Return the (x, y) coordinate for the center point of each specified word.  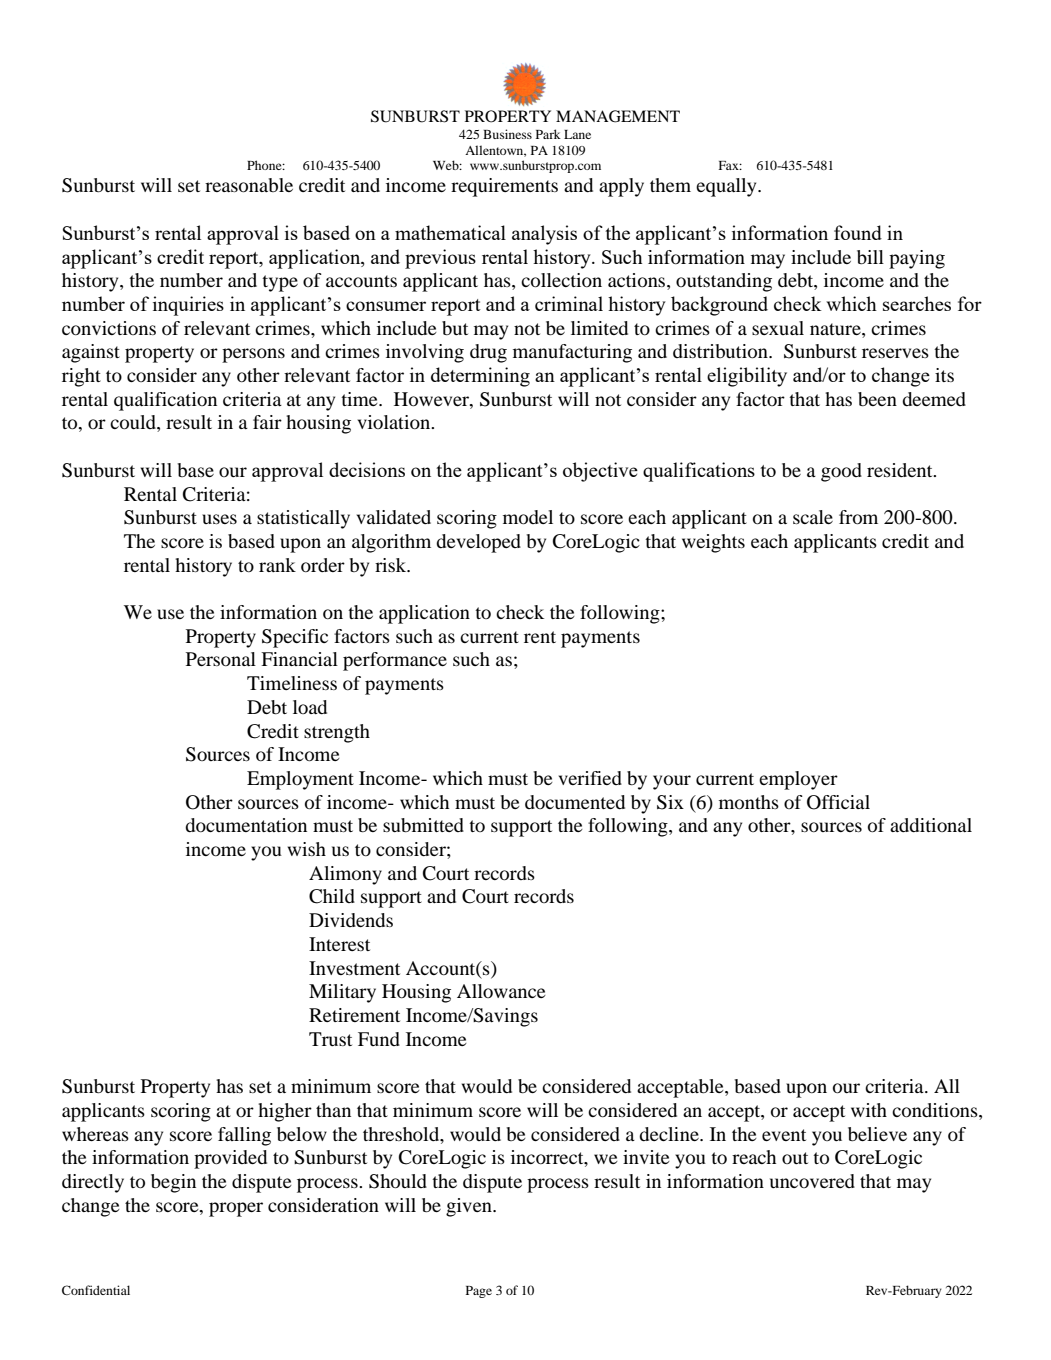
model (528, 517)
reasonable (249, 185)
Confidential (96, 1290)
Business (507, 134)
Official (838, 802)
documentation (246, 825)
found (858, 232)
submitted (423, 825)
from (858, 517)
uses (219, 519)
